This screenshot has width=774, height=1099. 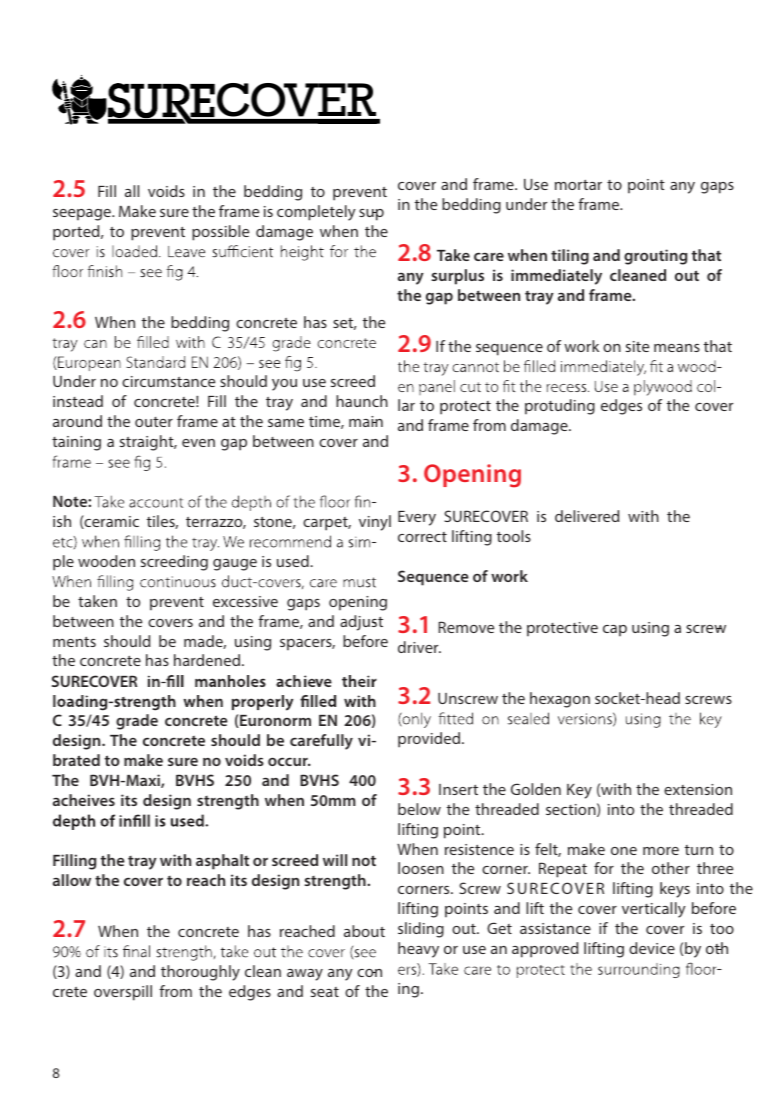 What do you see at coordinates (587, 516) in the screenshot?
I see `delivered` at bounding box center [587, 516].
